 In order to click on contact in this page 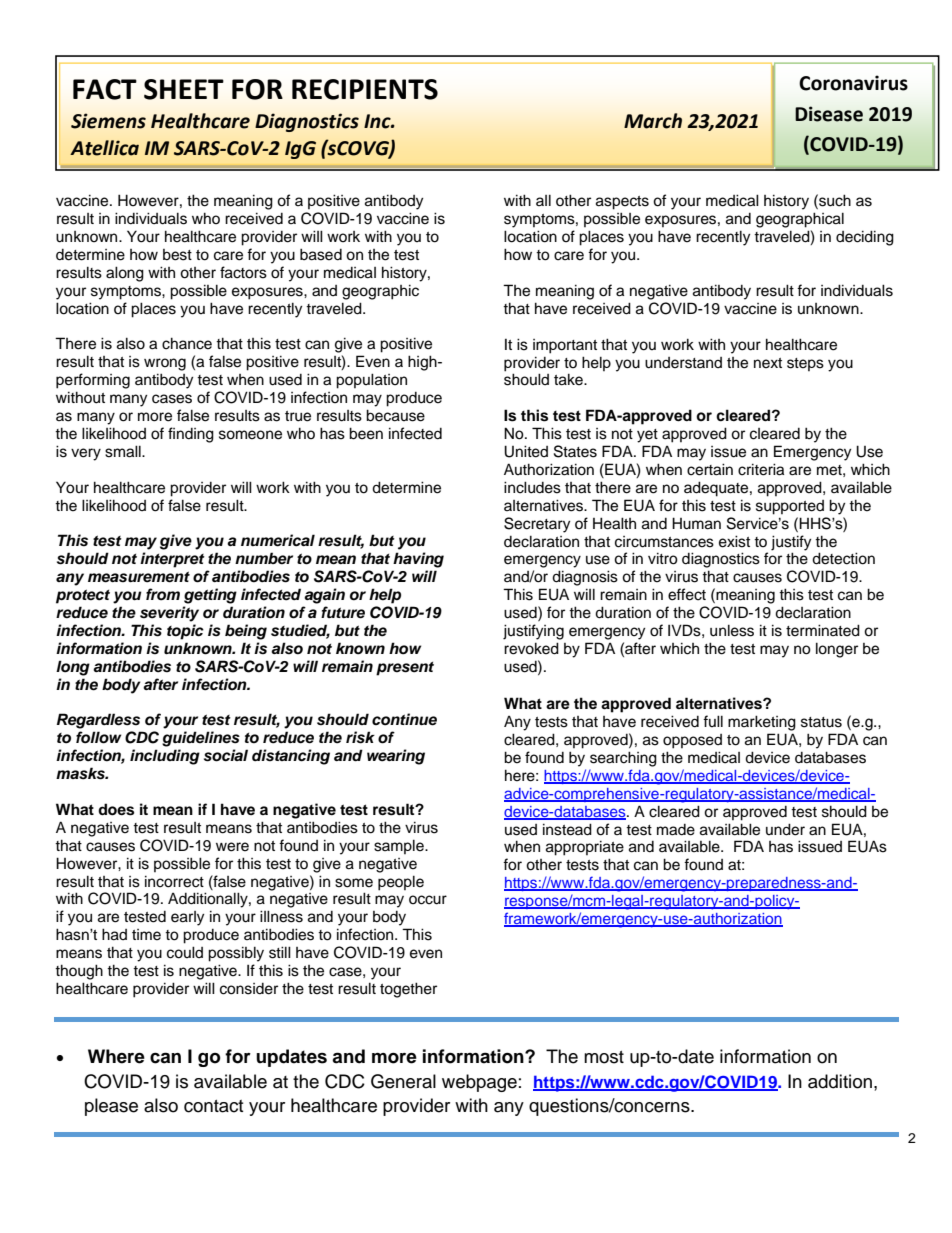, I will do `click(213, 1106)`.
